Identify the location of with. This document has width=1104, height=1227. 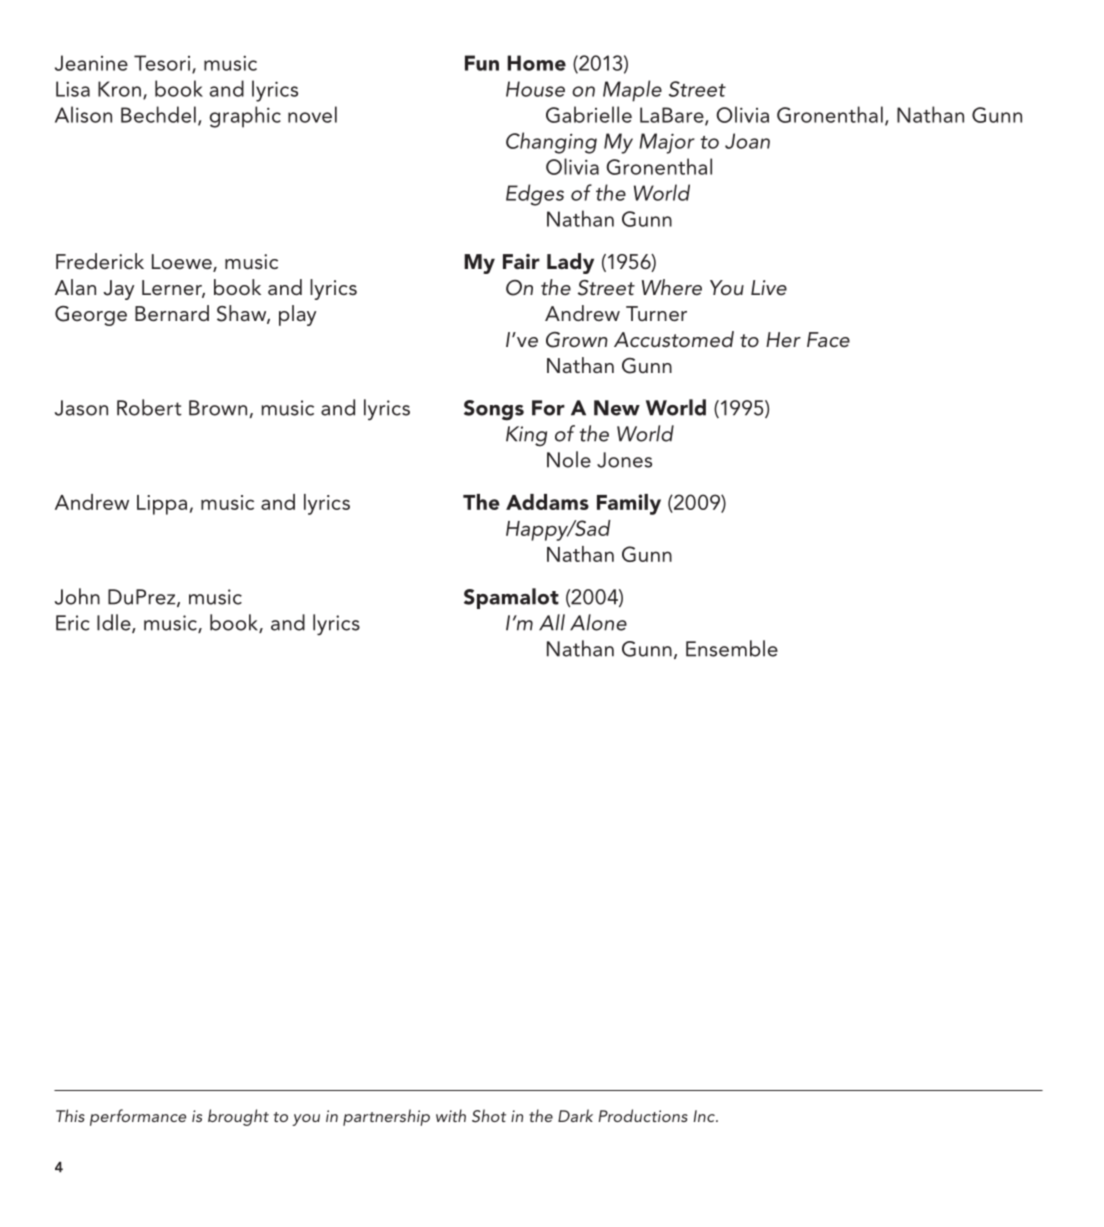
(451, 1115).
